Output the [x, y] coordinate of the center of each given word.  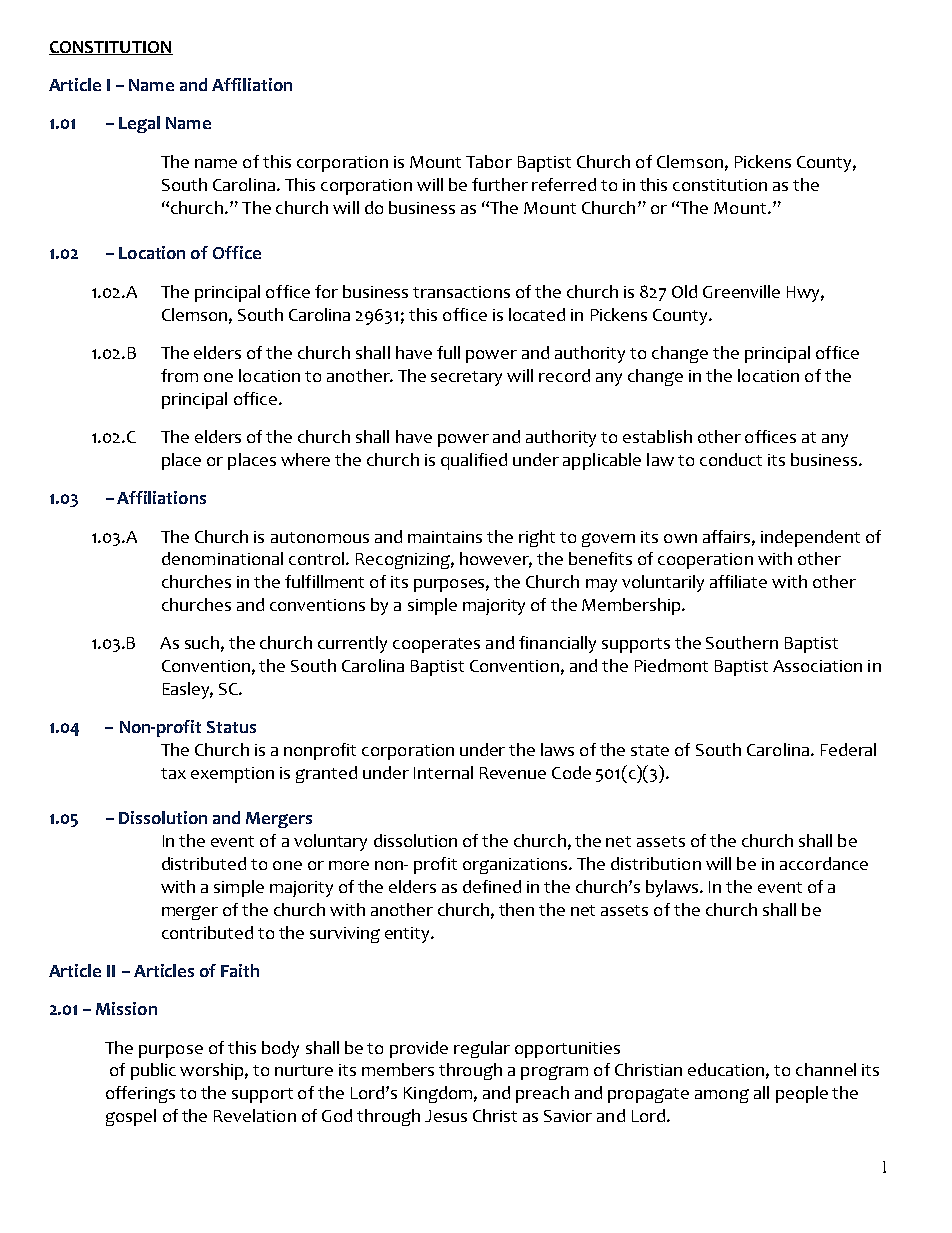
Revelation [255, 1115]
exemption [232, 775]
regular [482, 1049]
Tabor [489, 161]
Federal [848, 749]
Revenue [513, 773]
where [305, 459]
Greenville [741, 291]
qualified [474, 461]
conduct [731, 459]
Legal [139, 124]
